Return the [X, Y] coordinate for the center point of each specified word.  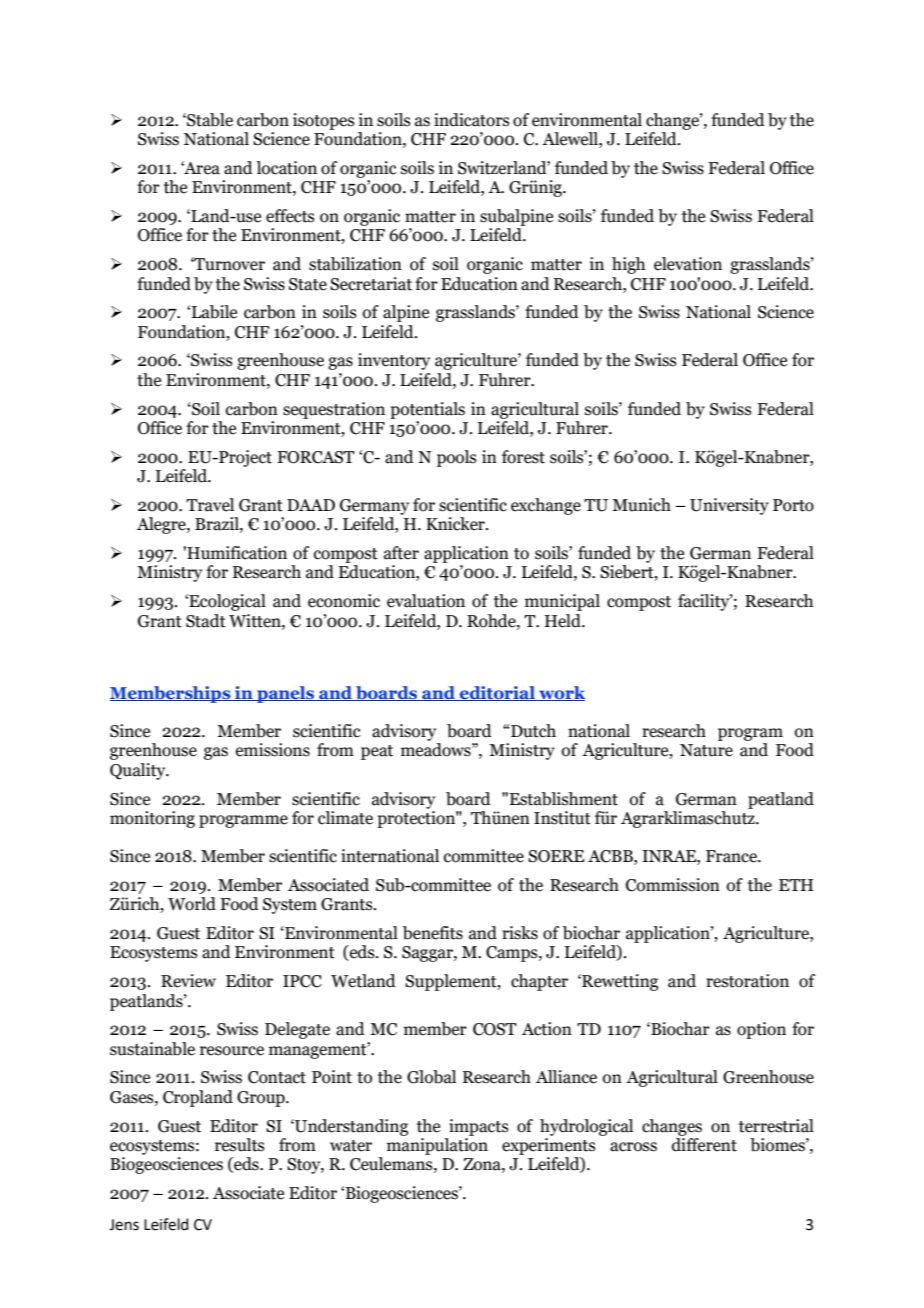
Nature [706, 750]
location [286, 168]
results [240, 1145]
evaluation [426, 601]
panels [286, 694]
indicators [472, 120]
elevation [688, 264]
